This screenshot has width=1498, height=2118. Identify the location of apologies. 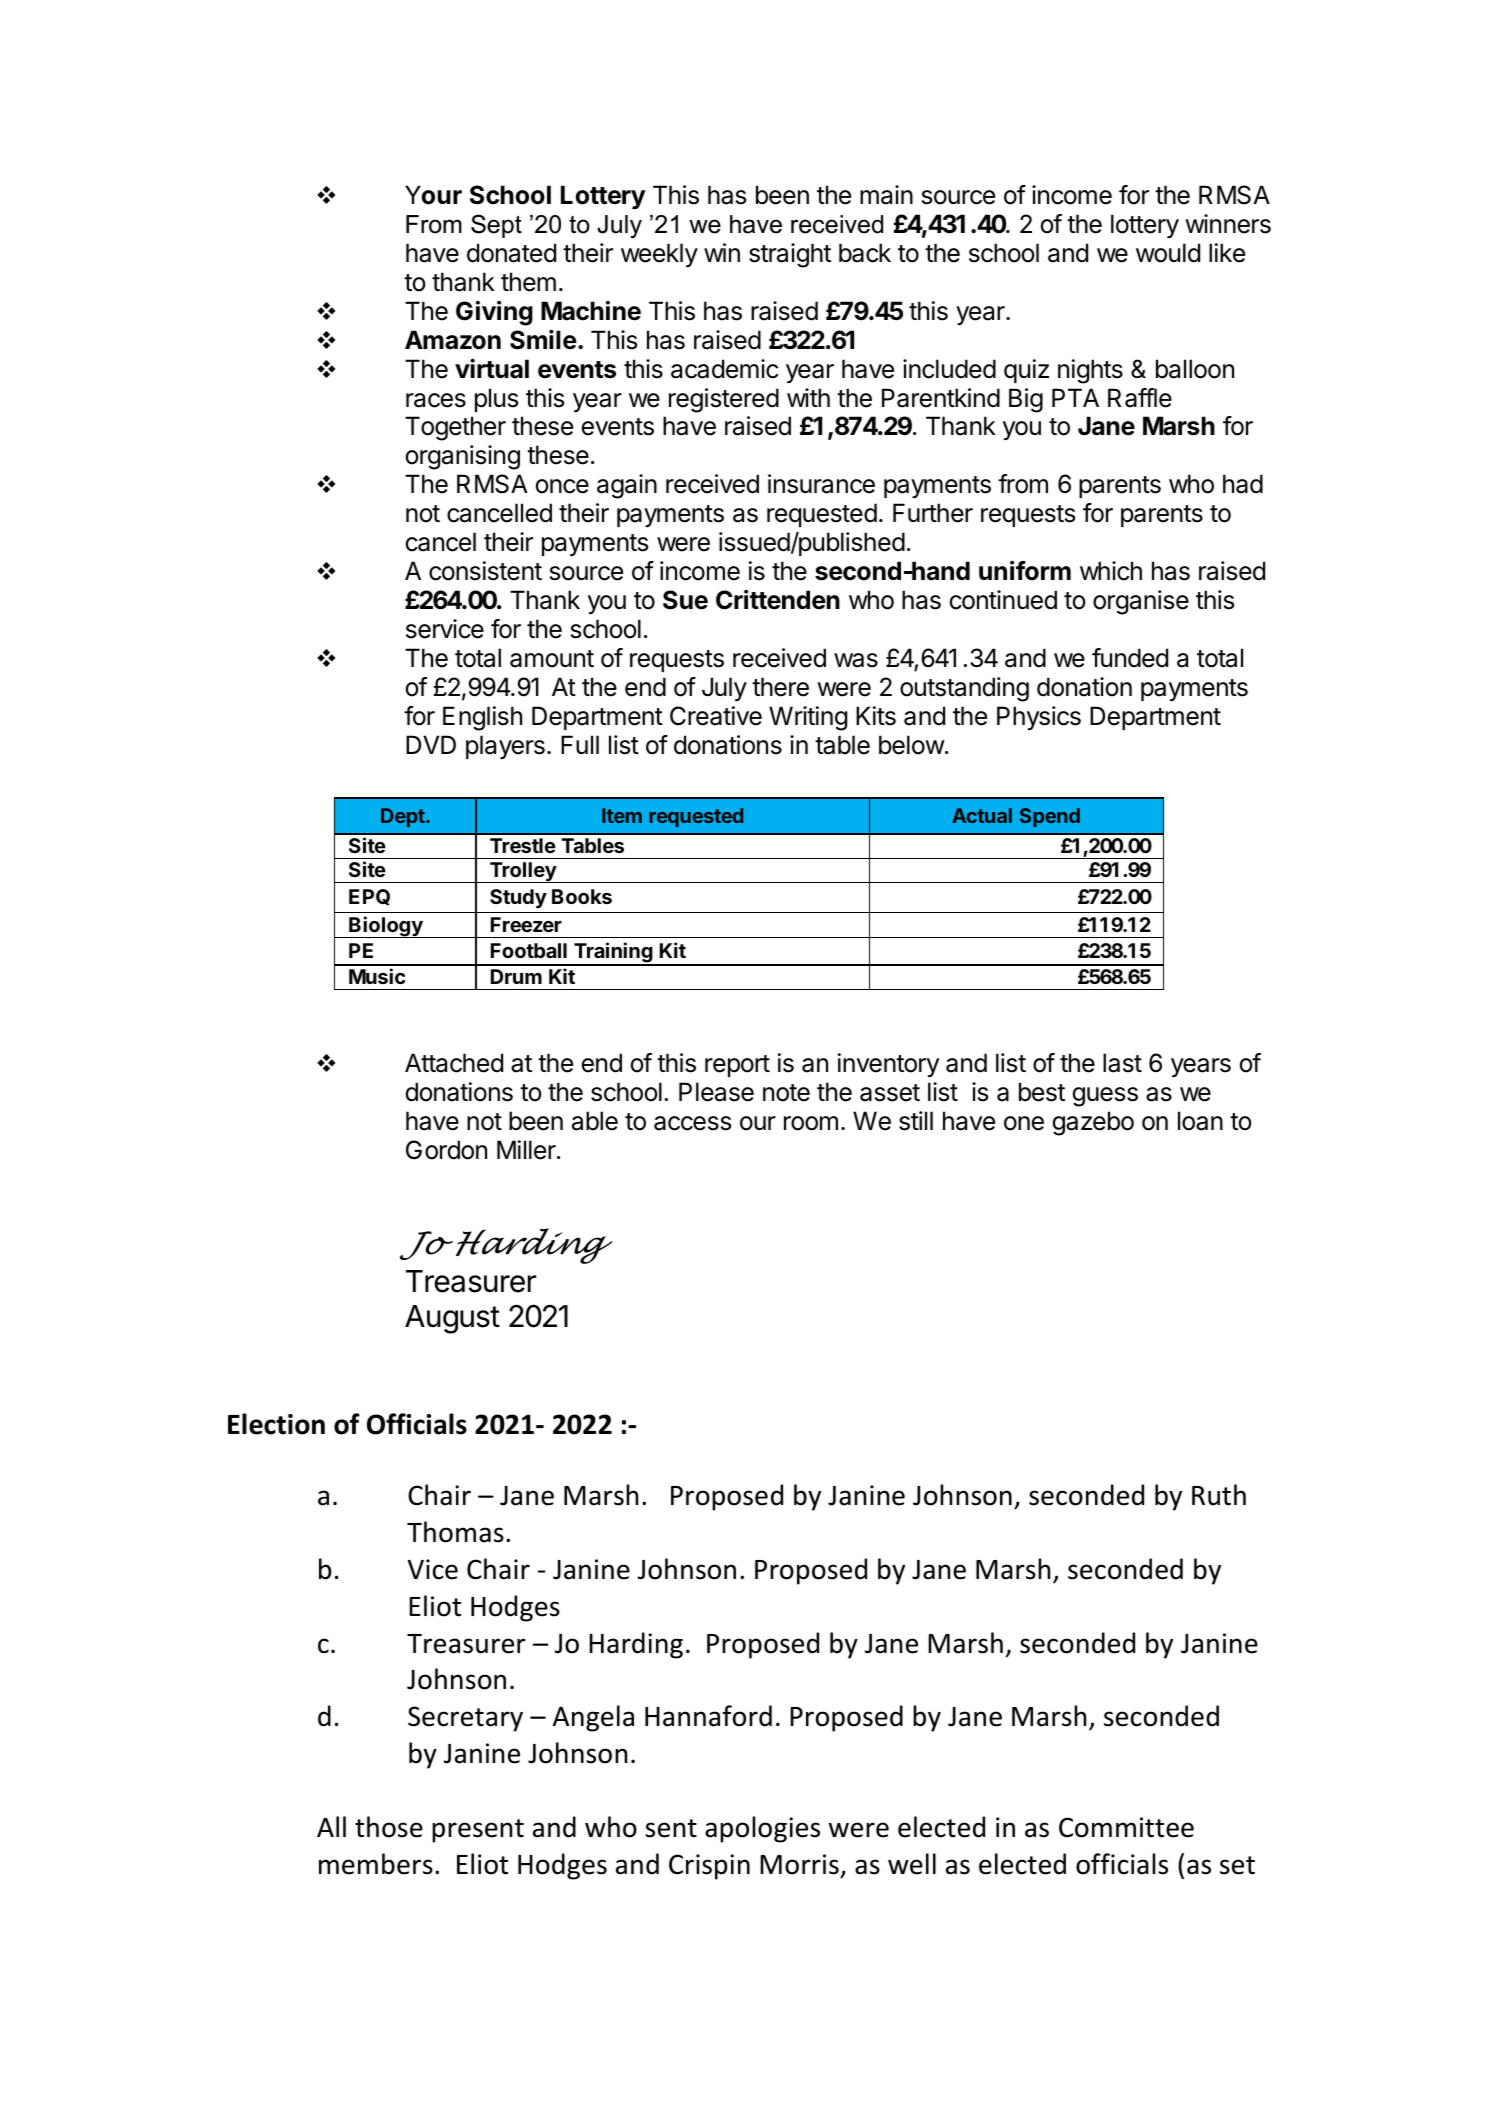
(762, 1829).
